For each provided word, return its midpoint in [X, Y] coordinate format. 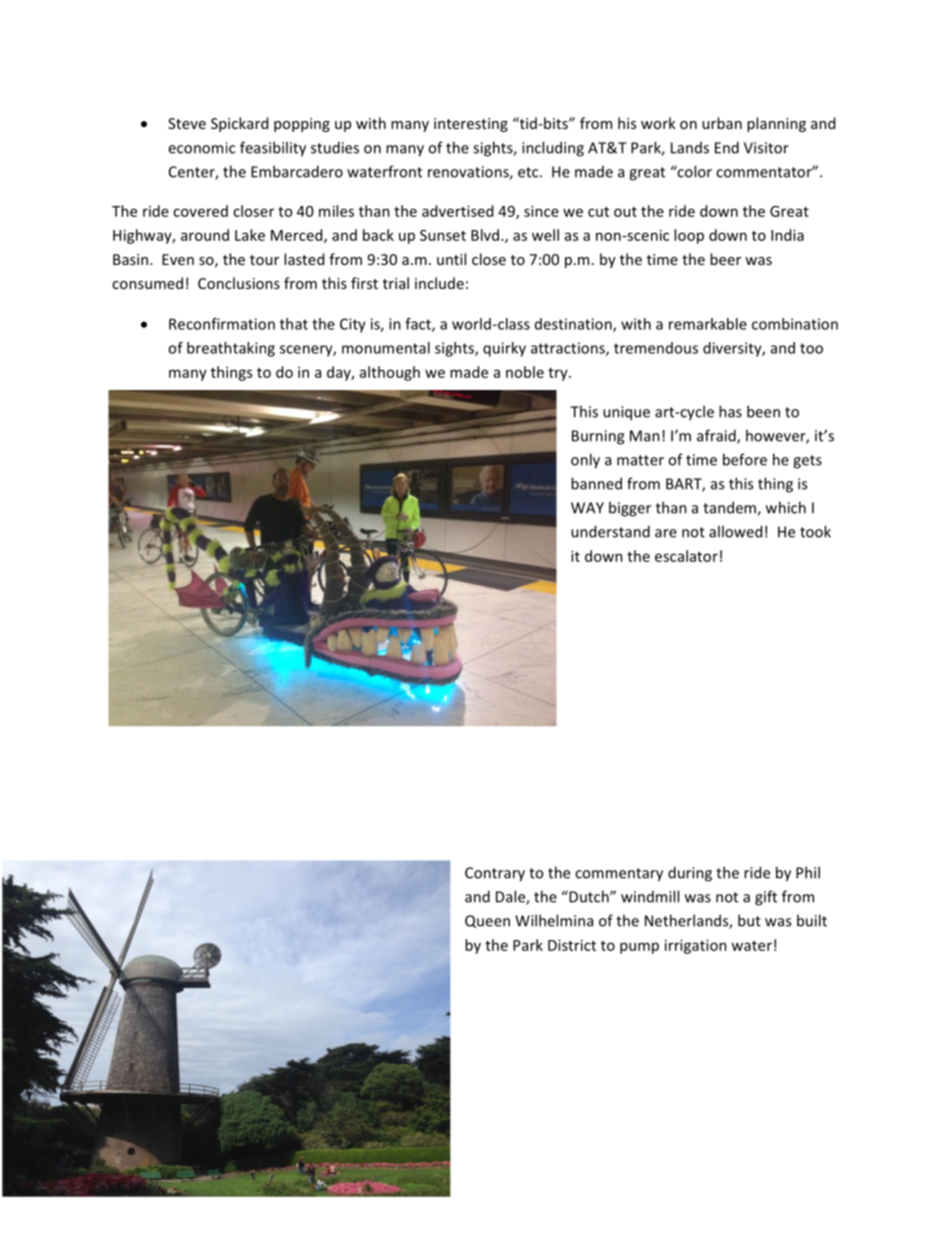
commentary [619, 875]
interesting [471, 125]
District [572, 945]
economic [201, 148]
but [749, 920]
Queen [487, 921]
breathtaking [231, 349]
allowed [735, 531]
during [690, 874]
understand [610, 531]
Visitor [766, 148]
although [390, 373]
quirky [504, 349]
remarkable [708, 324]
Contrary [495, 874]
